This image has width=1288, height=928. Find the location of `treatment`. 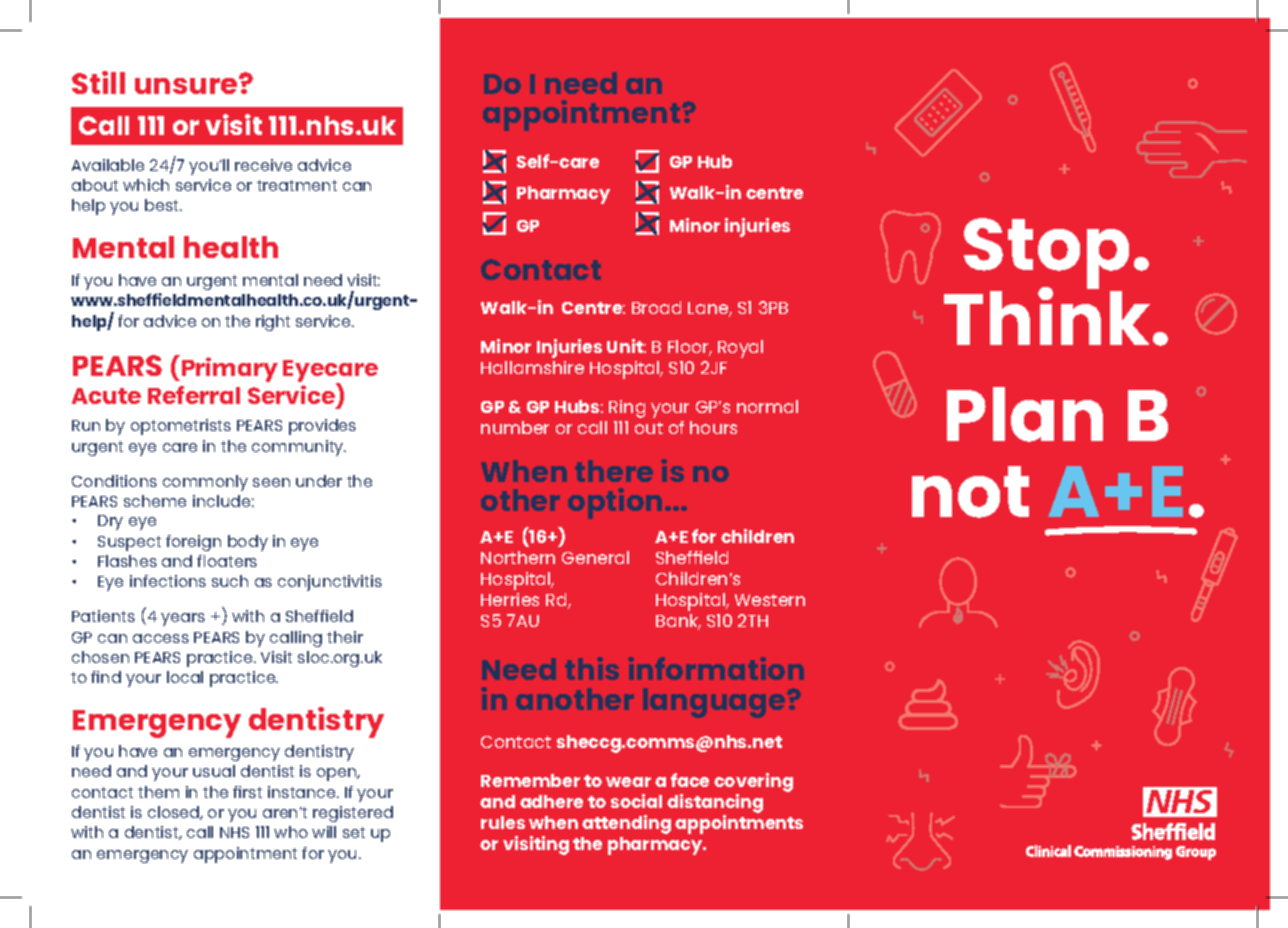

treatment is located at coordinates (297, 185).
